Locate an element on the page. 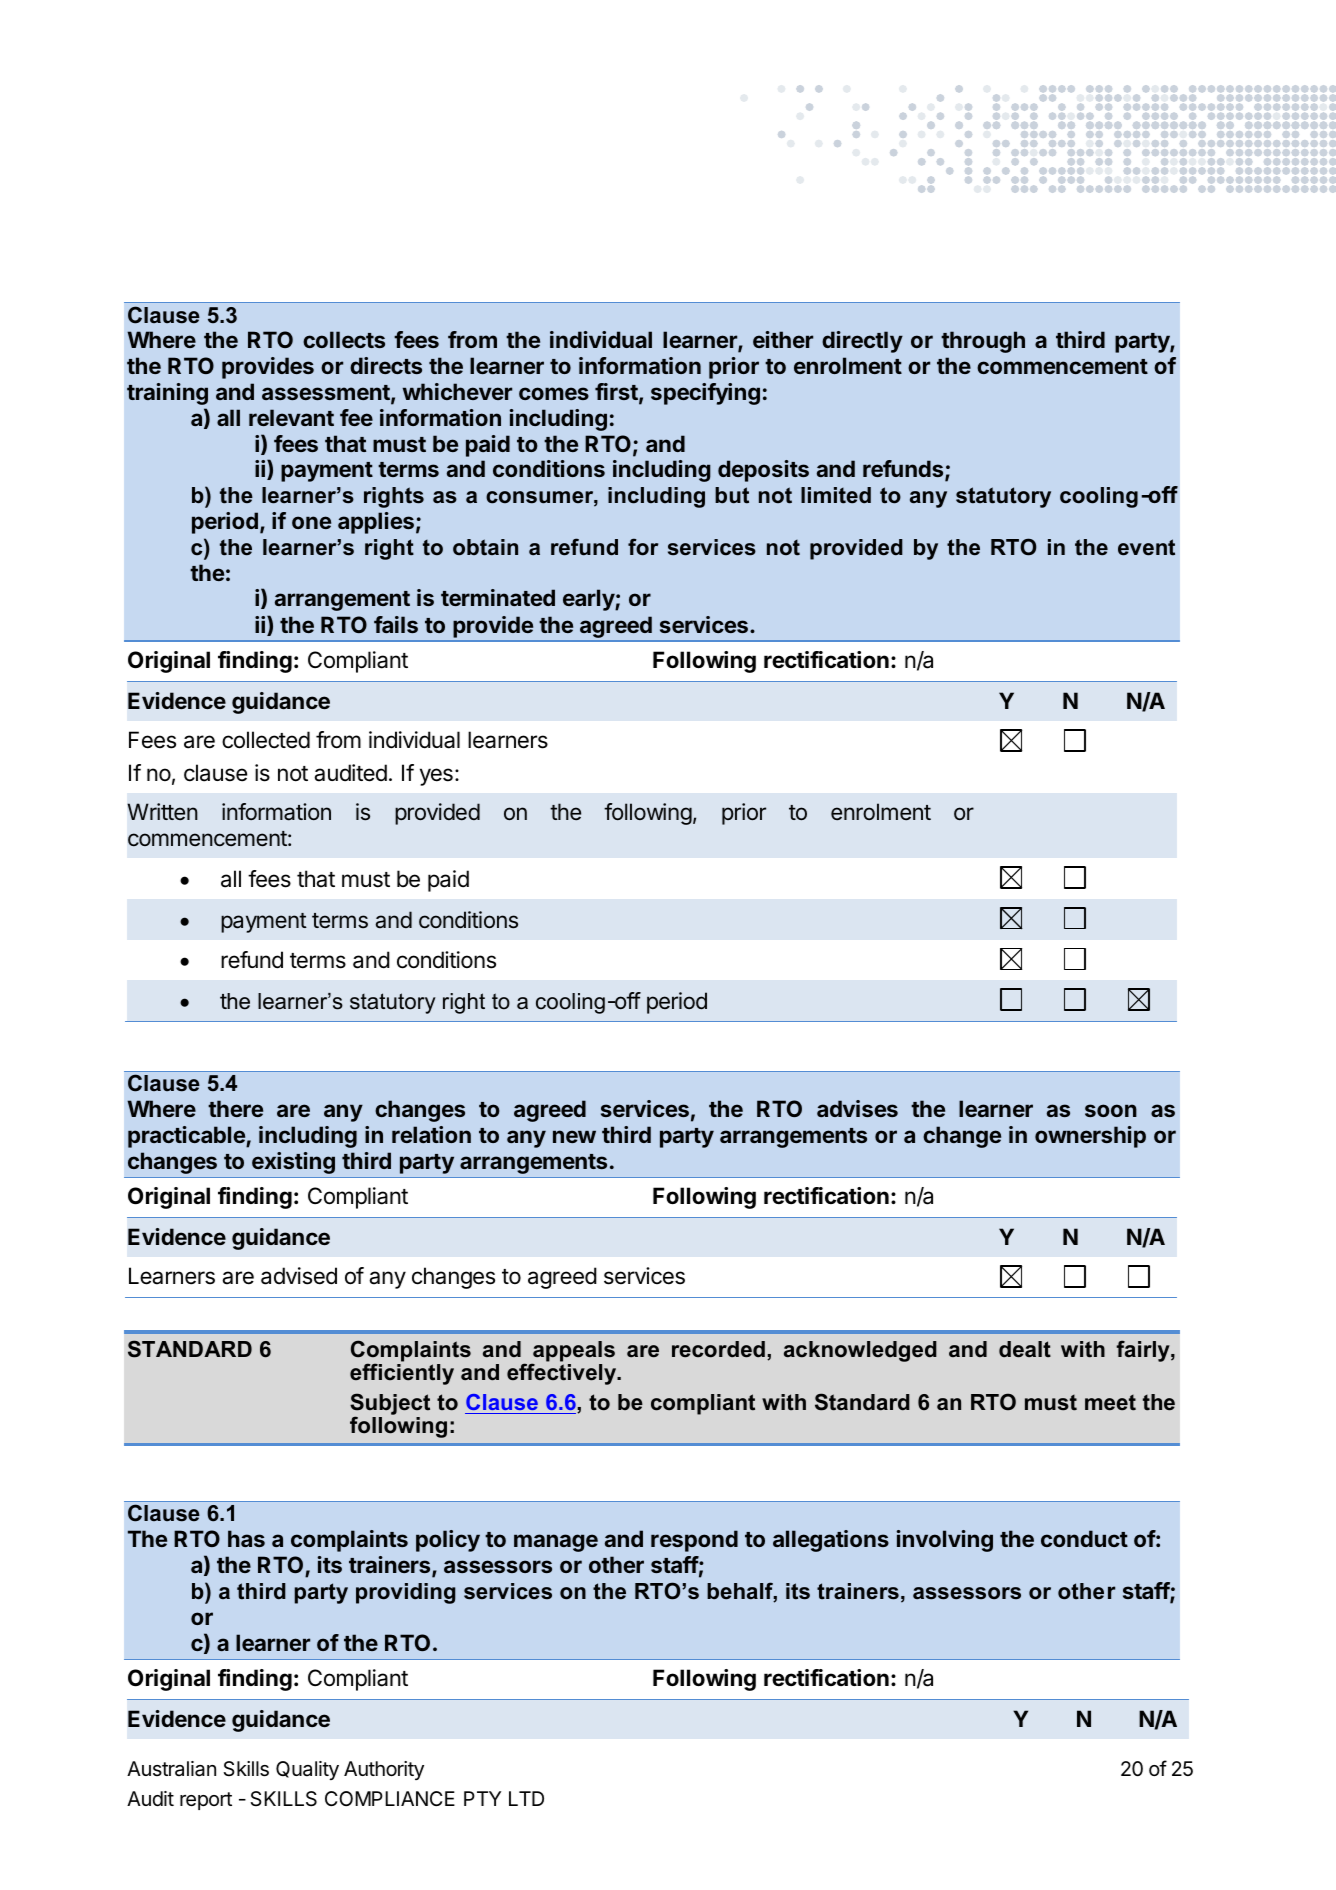  existing is located at coordinates (293, 1163).
